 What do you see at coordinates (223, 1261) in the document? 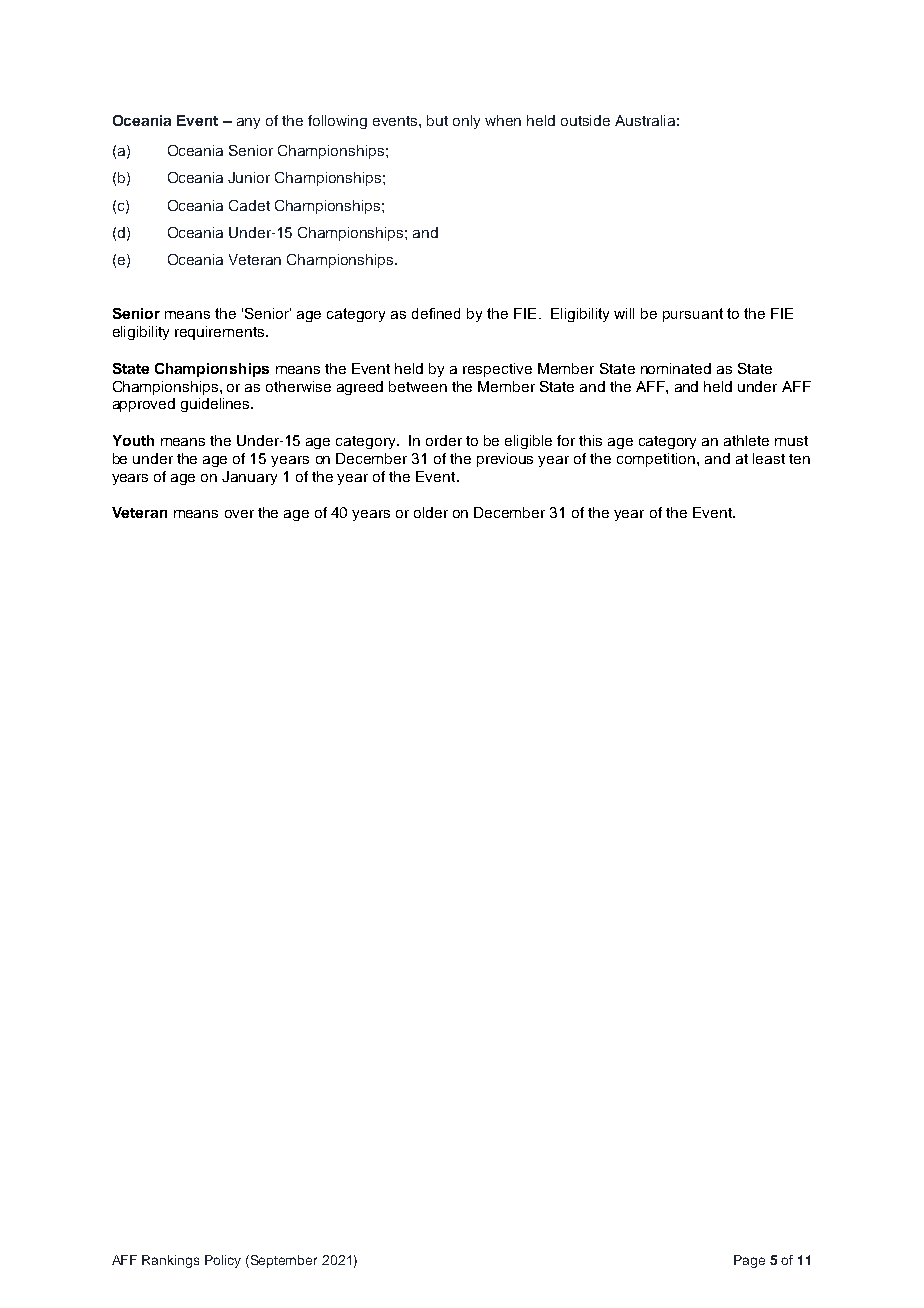
I see `Policy` at bounding box center [223, 1261].
